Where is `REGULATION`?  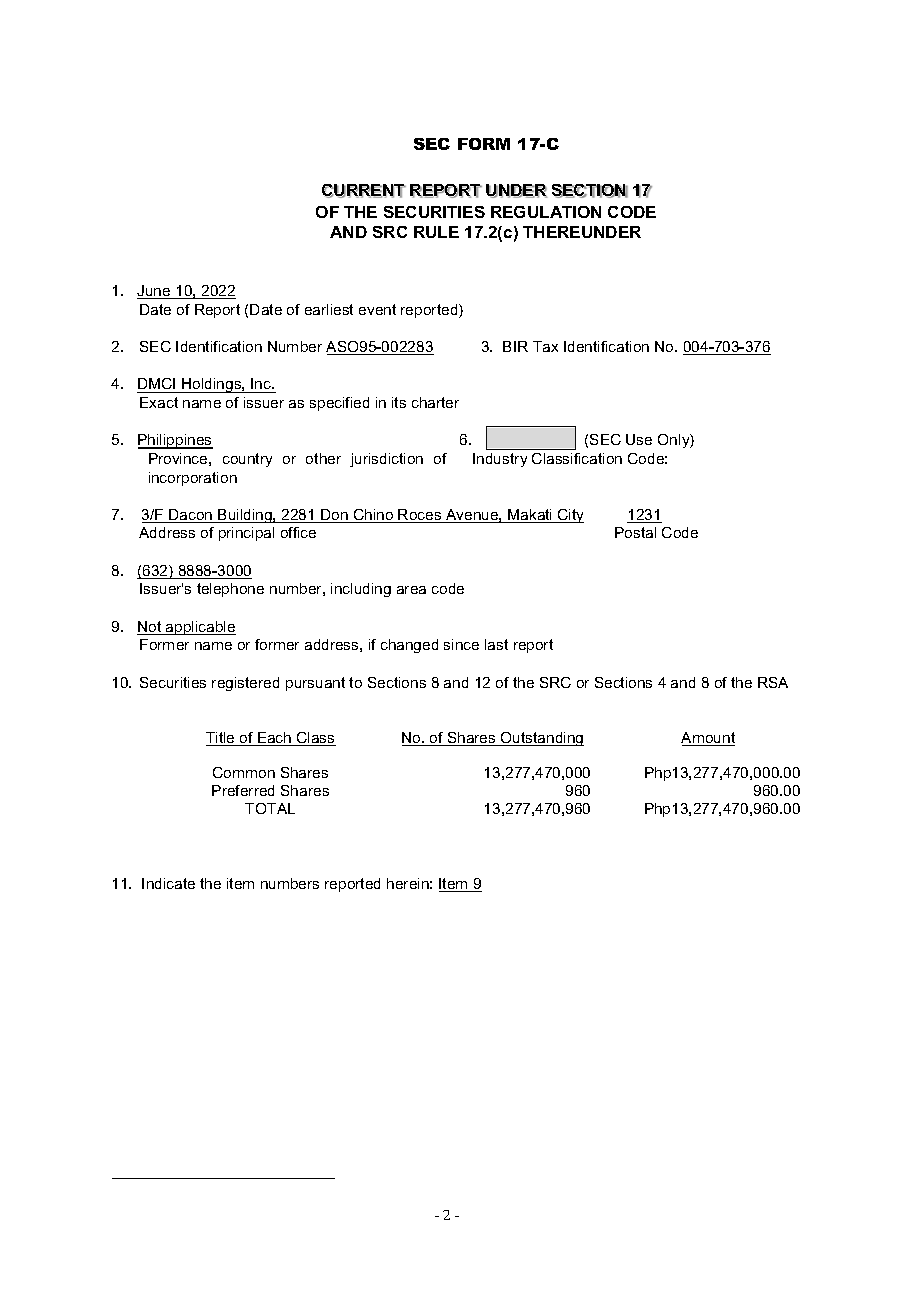 REGULATION is located at coordinates (546, 212).
